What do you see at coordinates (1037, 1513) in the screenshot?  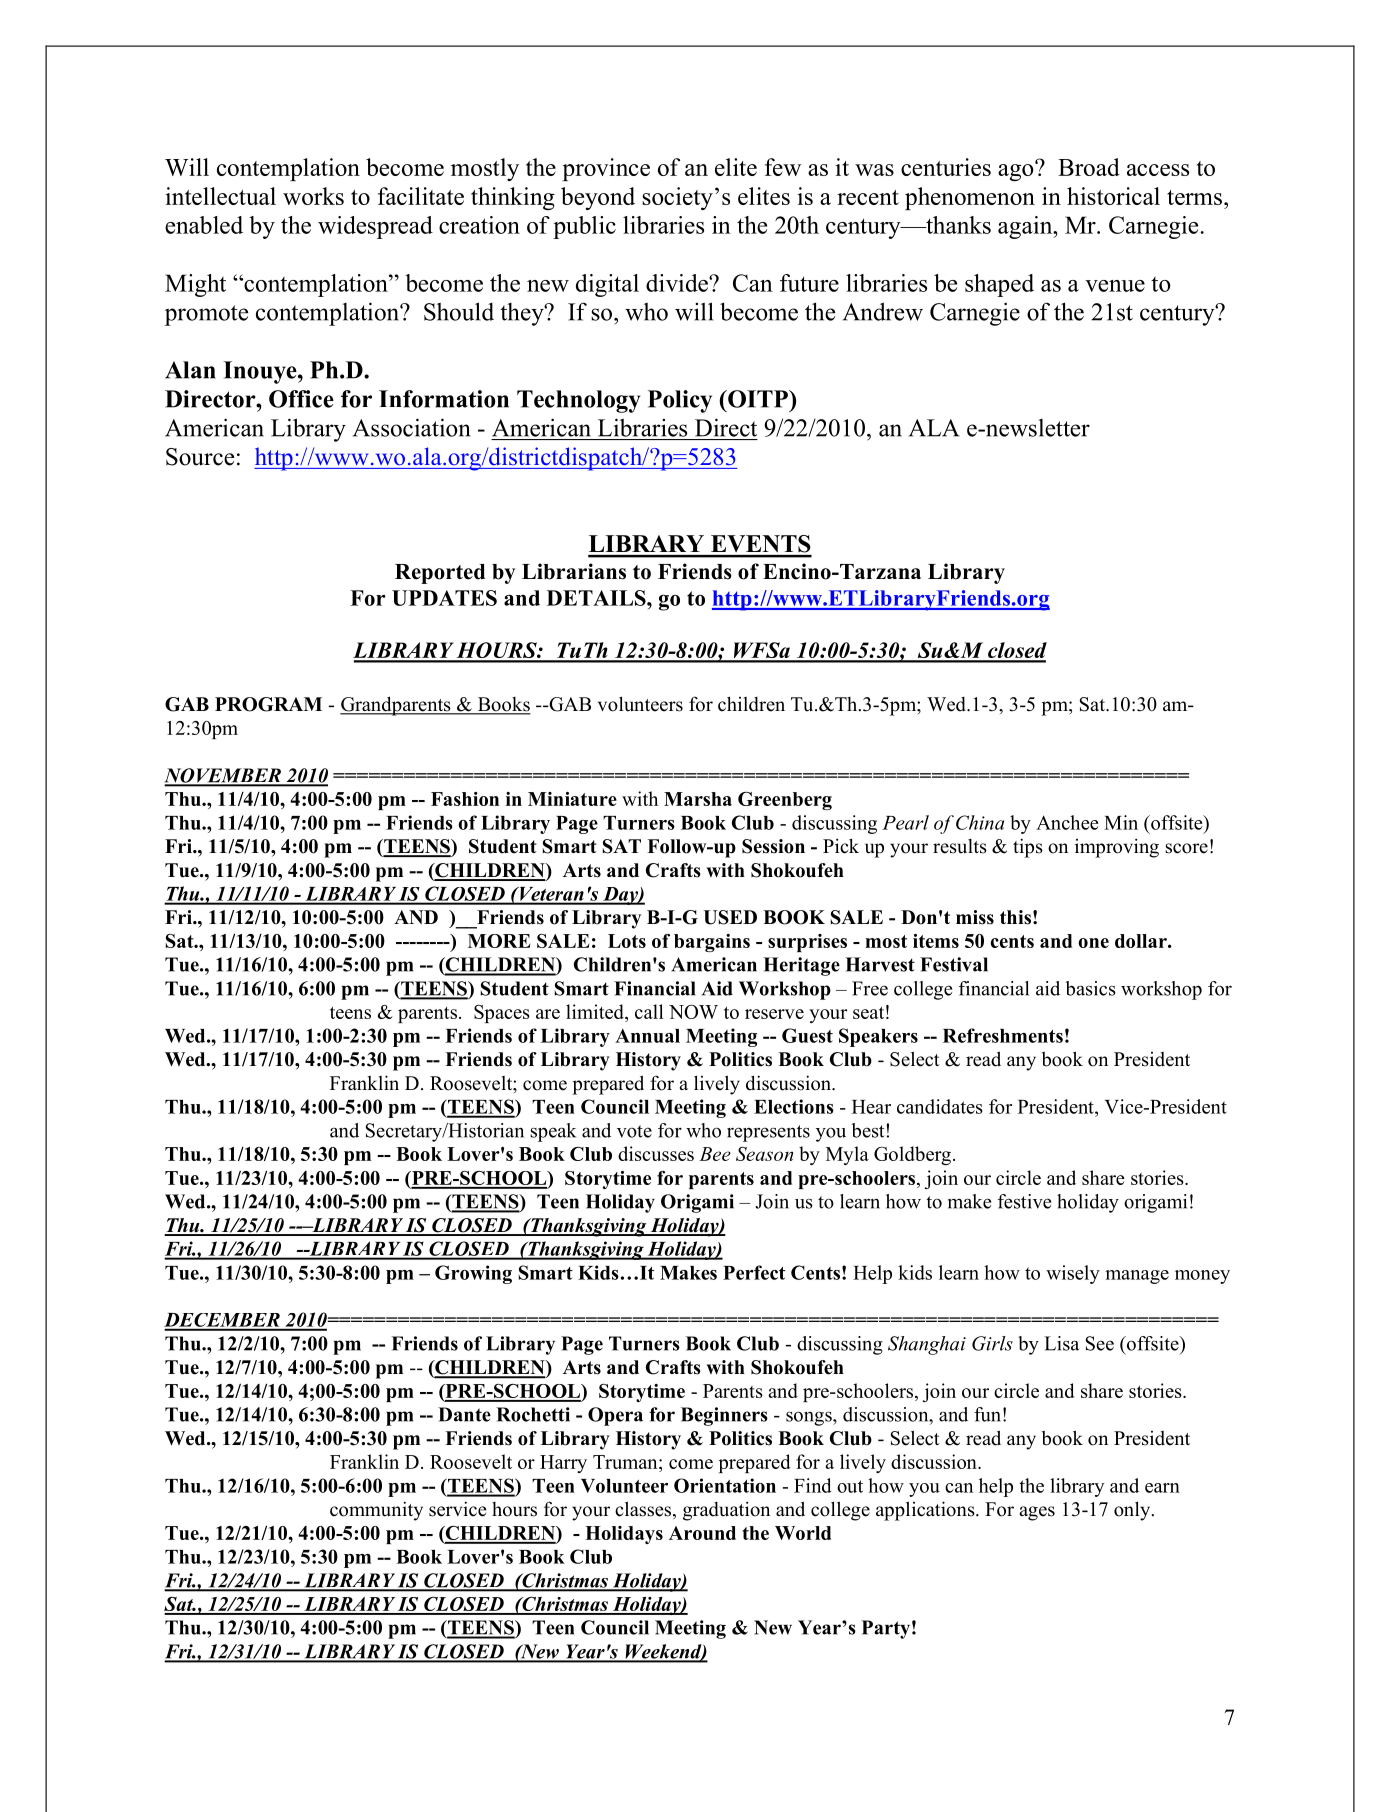 I see `ages` at bounding box center [1037, 1513].
